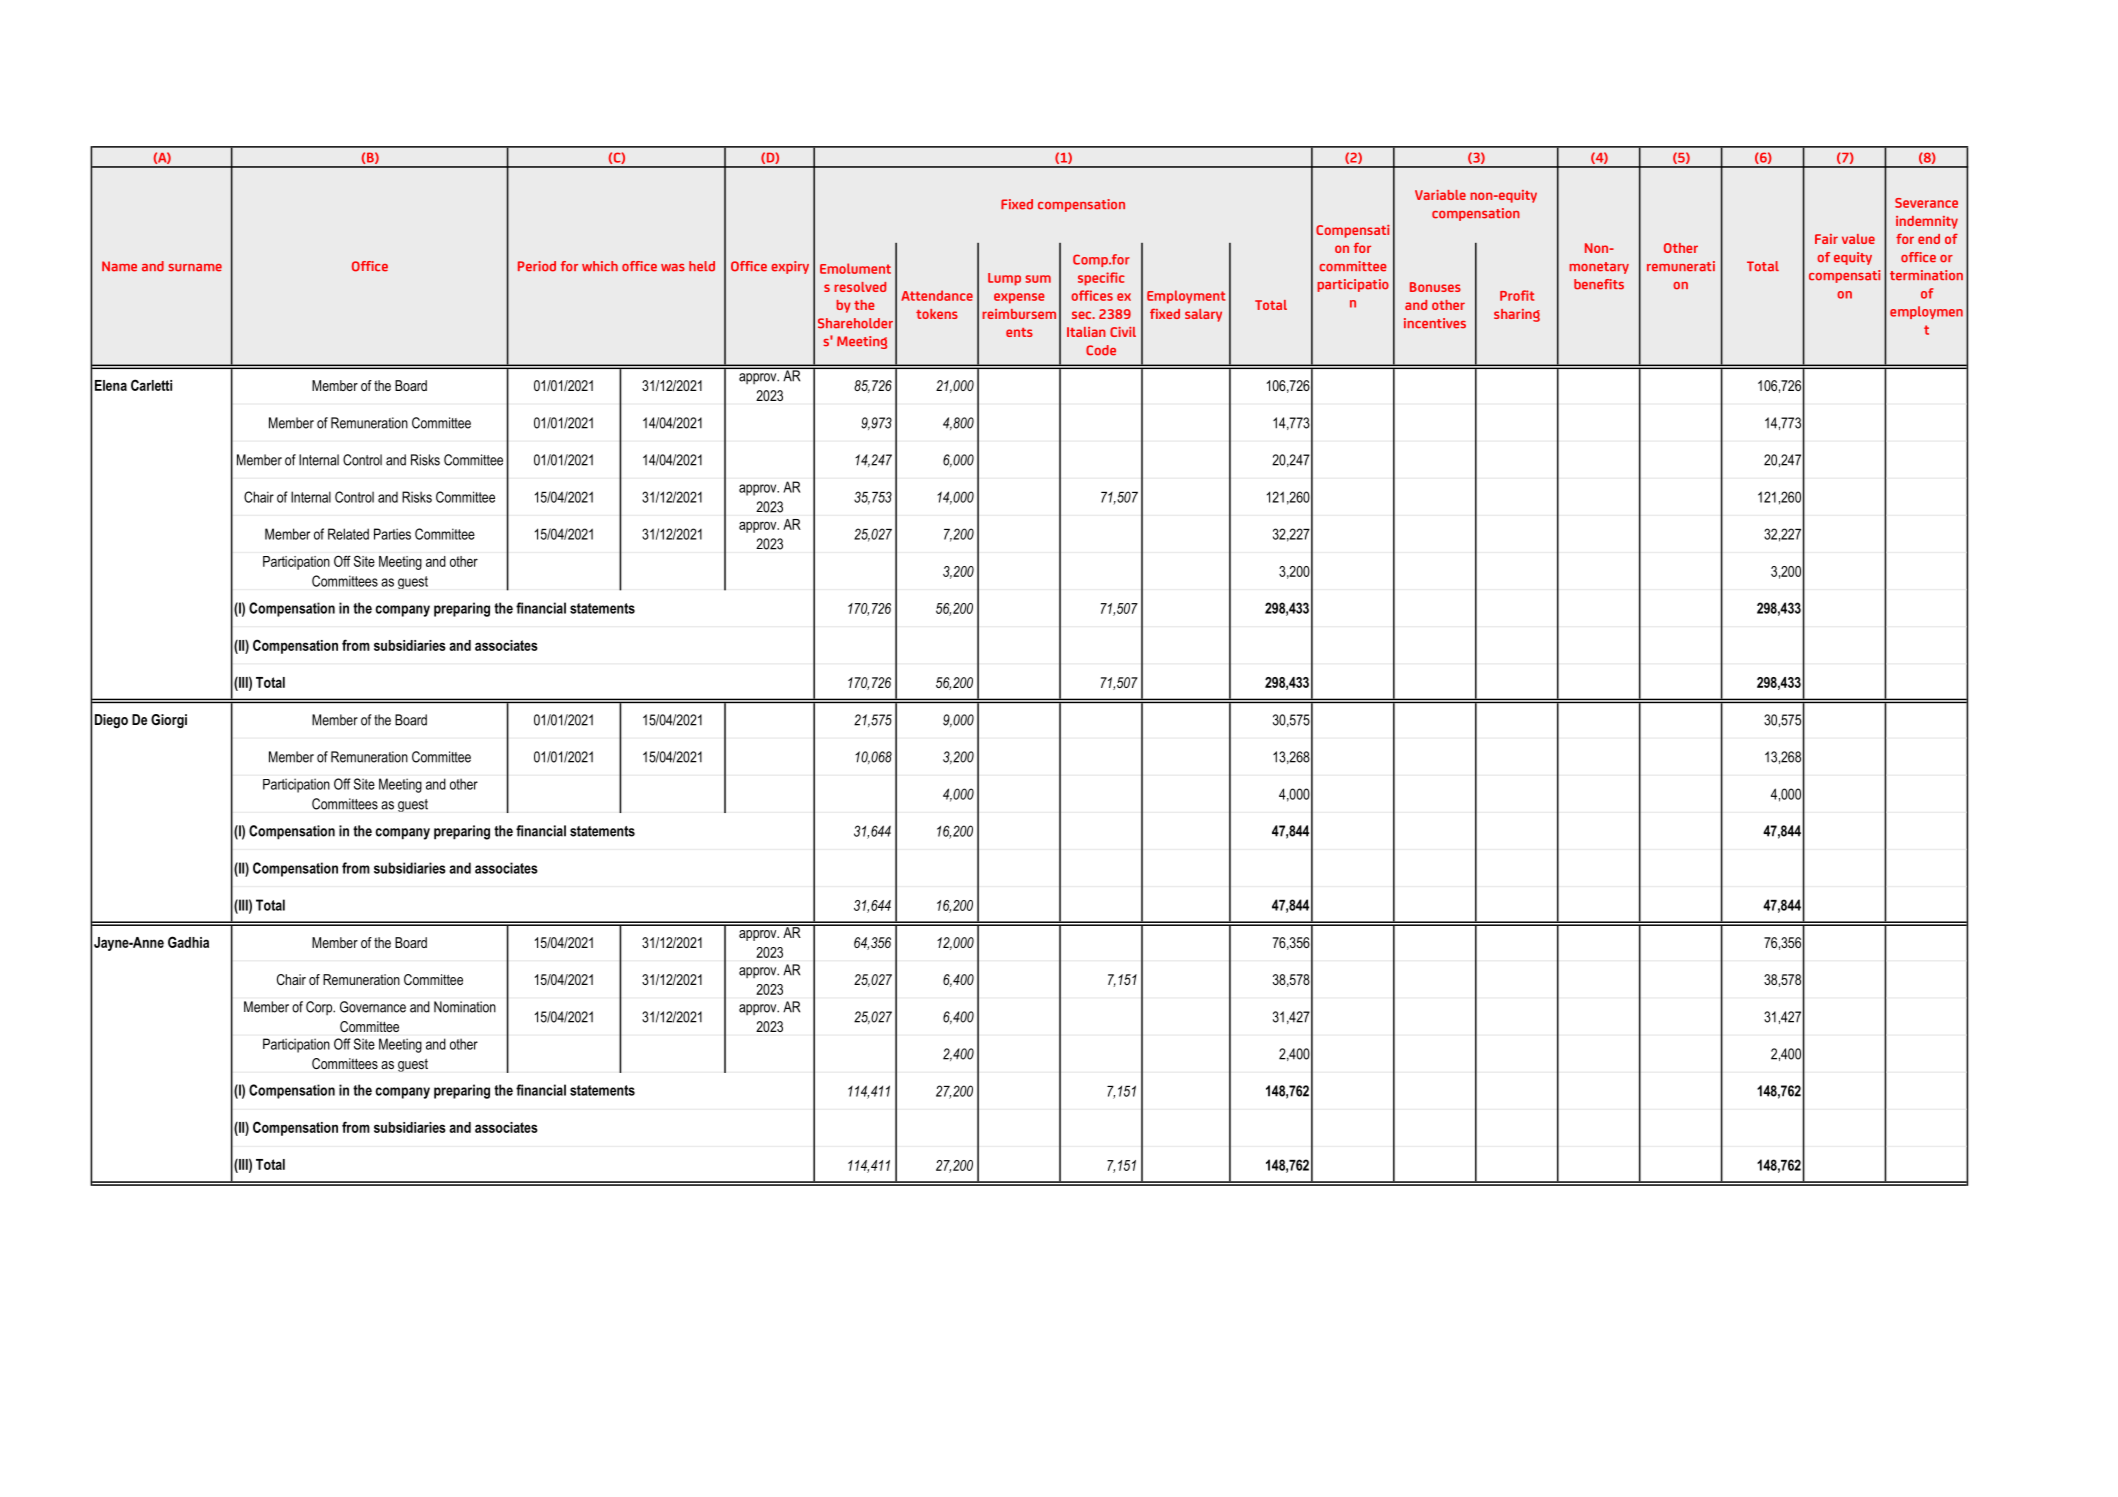  What do you see at coordinates (1435, 323) in the screenshot?
I see `incentives` at bounding box center [1435, 323].
